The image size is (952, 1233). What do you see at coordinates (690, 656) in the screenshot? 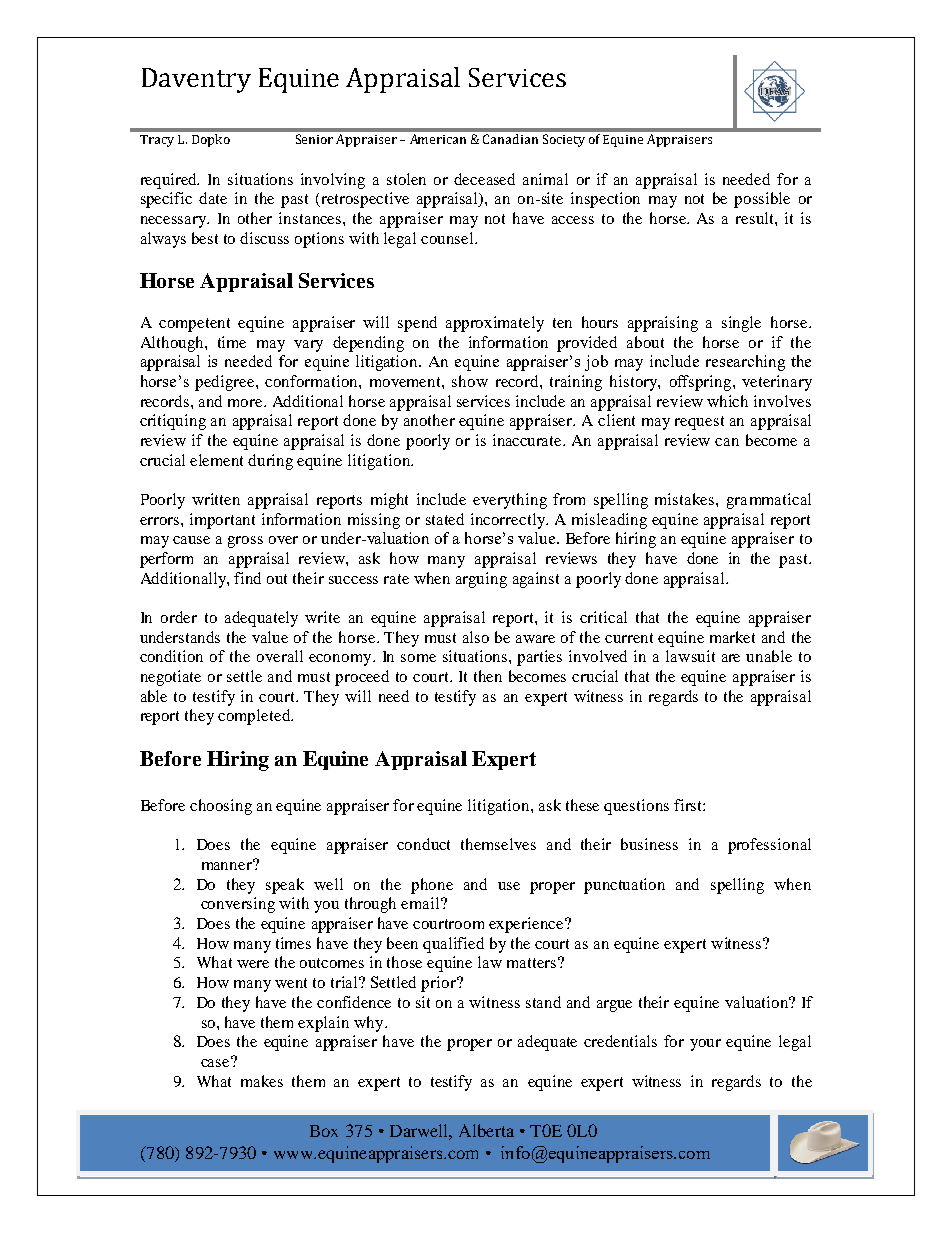
I see `lawsuit` at bounding box center [690, 656].
